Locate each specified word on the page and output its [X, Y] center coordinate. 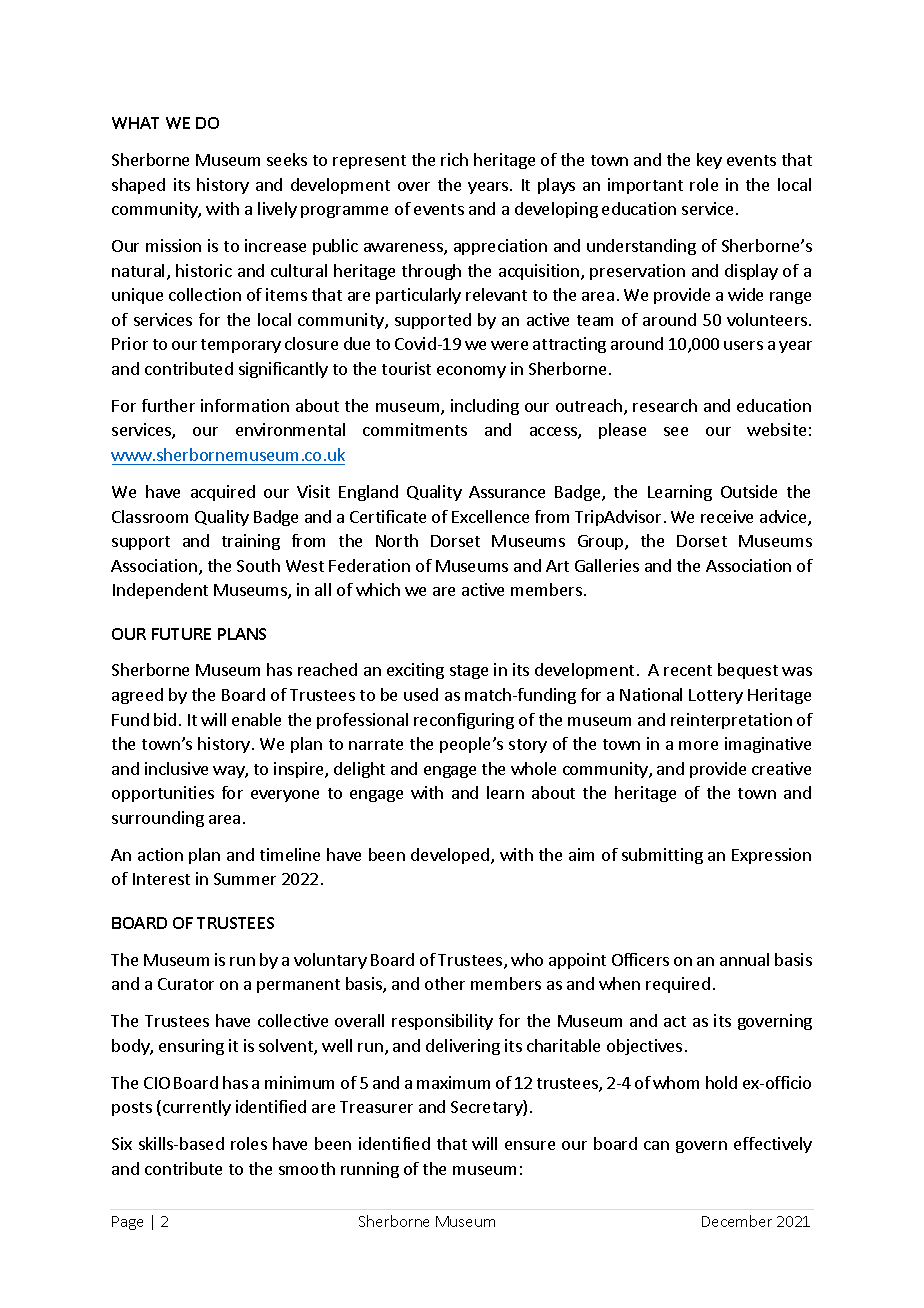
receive [727, 516]
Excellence [490, 516]
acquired [223, 493]
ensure [530, 1145]
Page [127, 1223]
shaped [138, 186]
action [160, 854]
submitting [662, 856]
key [709, 161]
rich [454, 159]
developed [451, 856]
